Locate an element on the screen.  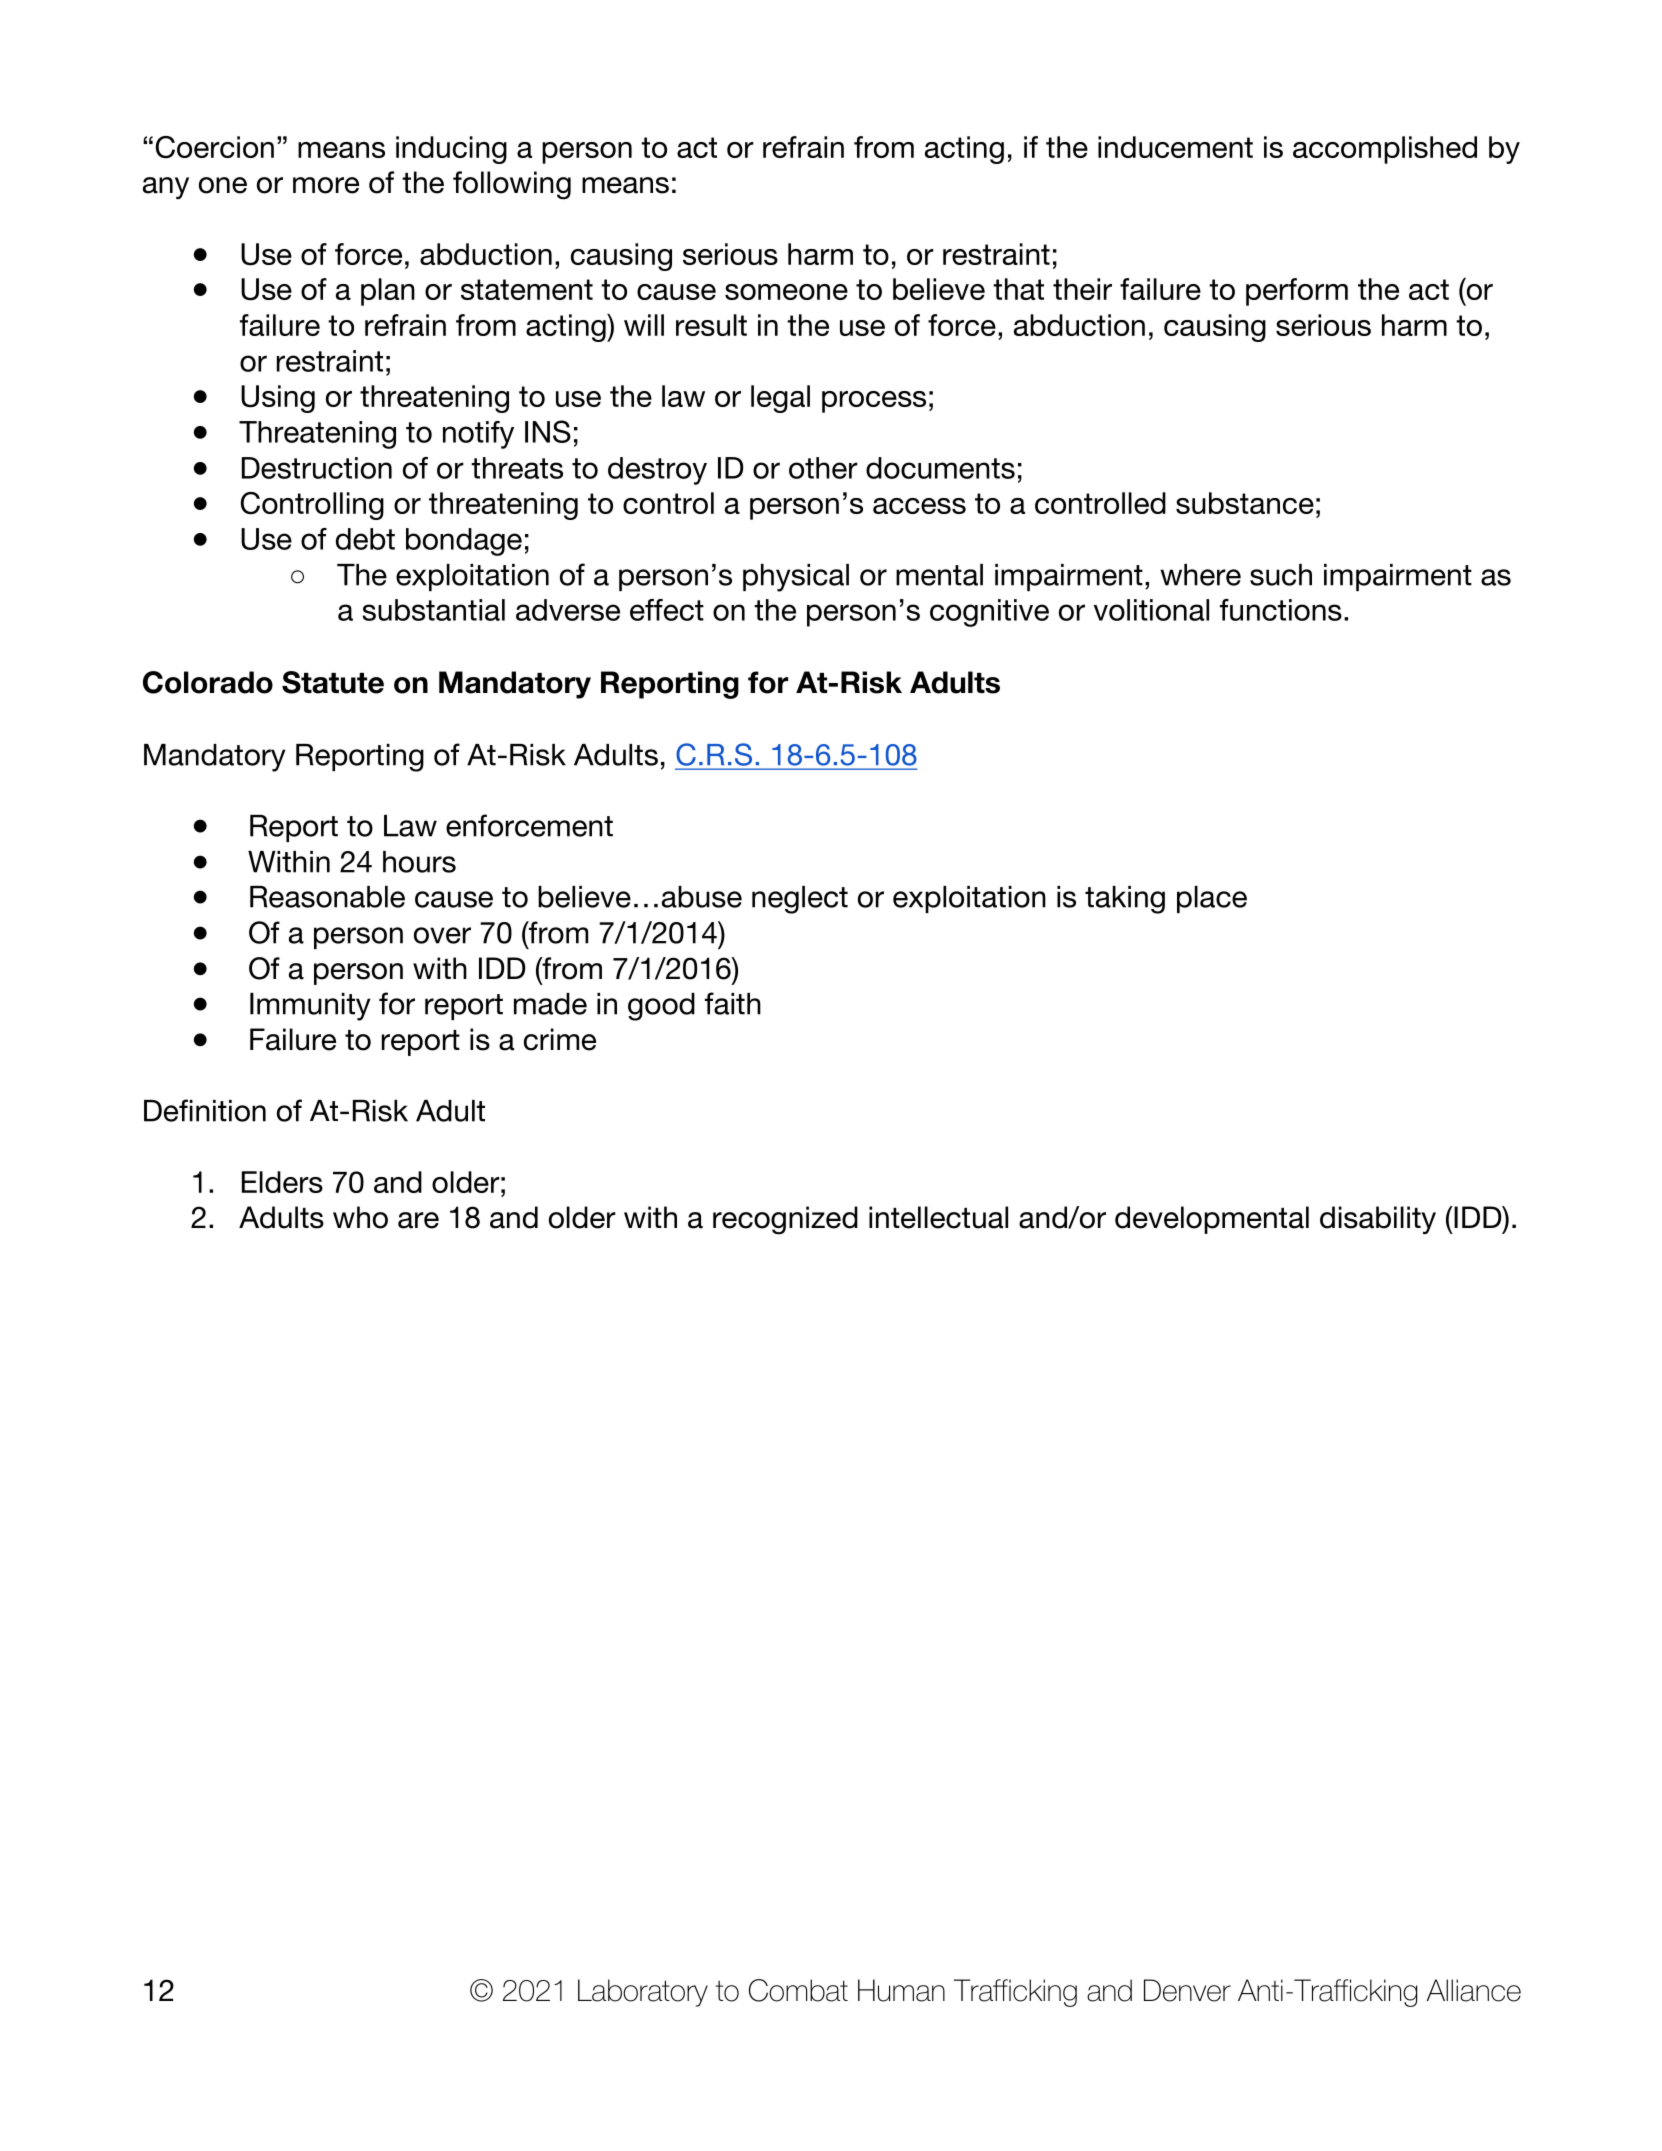
Combat is located at coordinates (798, 1990).
